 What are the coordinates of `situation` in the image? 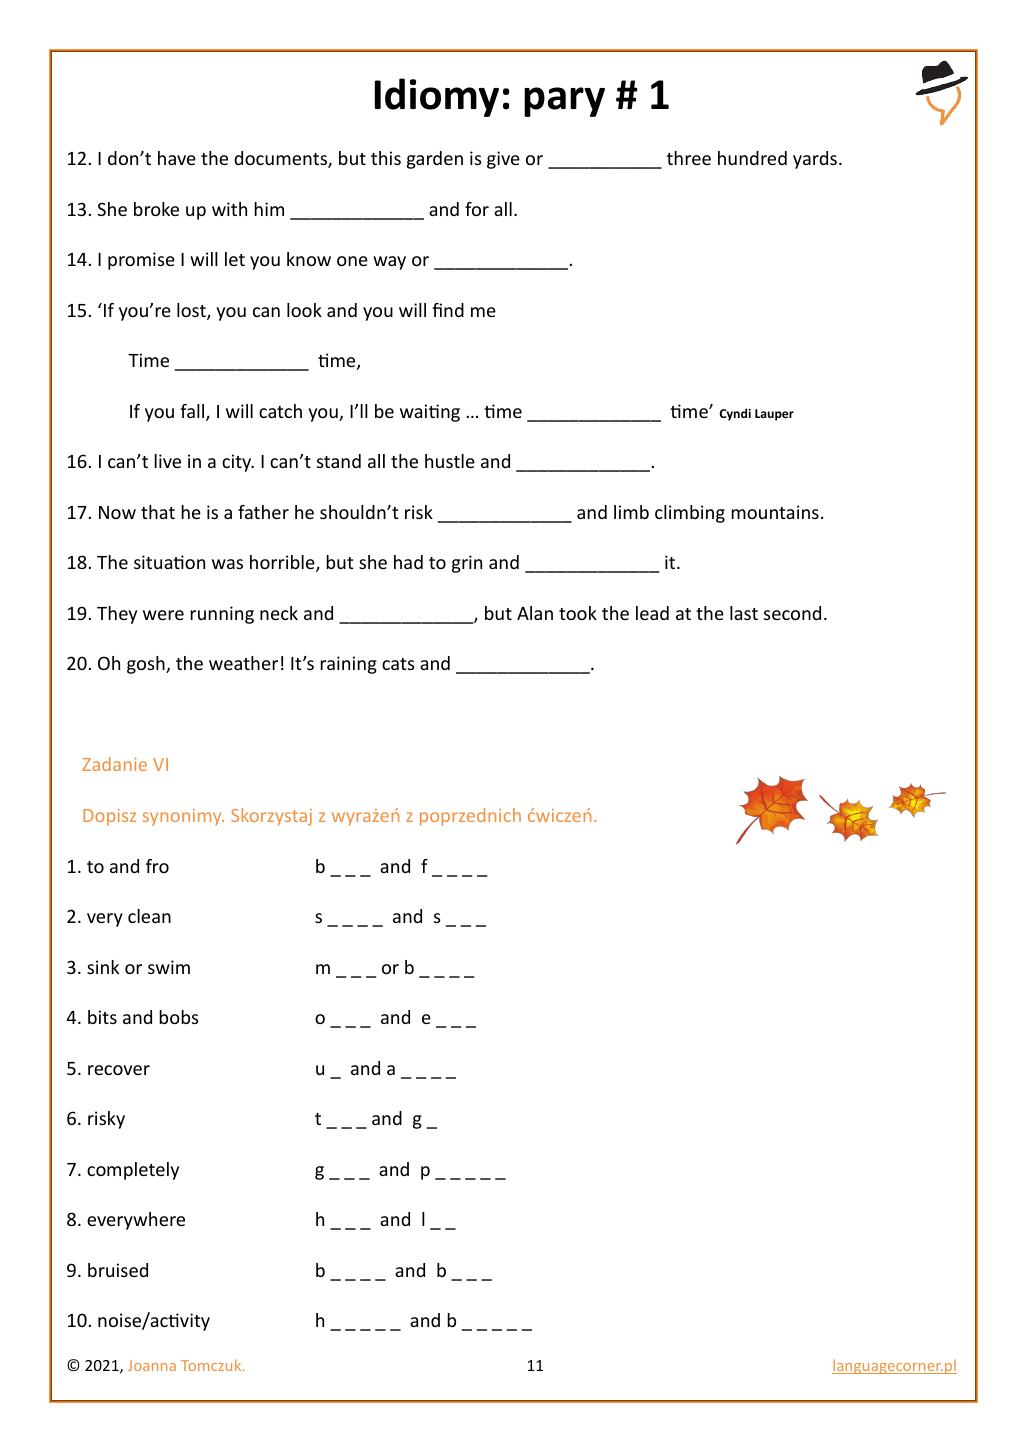 It's located at (169, 562).
